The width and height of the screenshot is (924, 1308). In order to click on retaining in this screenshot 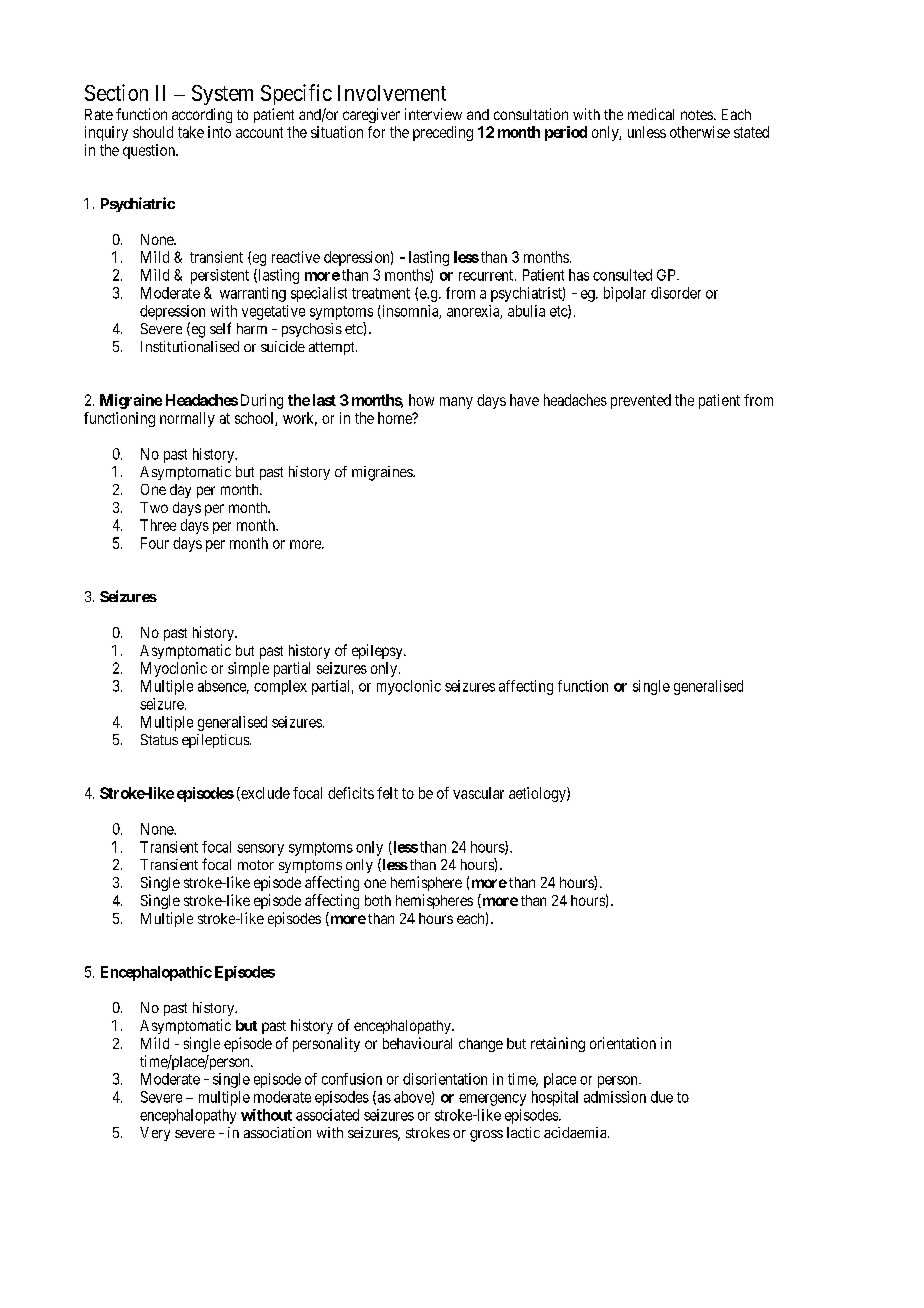, I will do `click(558, 1044)`.
